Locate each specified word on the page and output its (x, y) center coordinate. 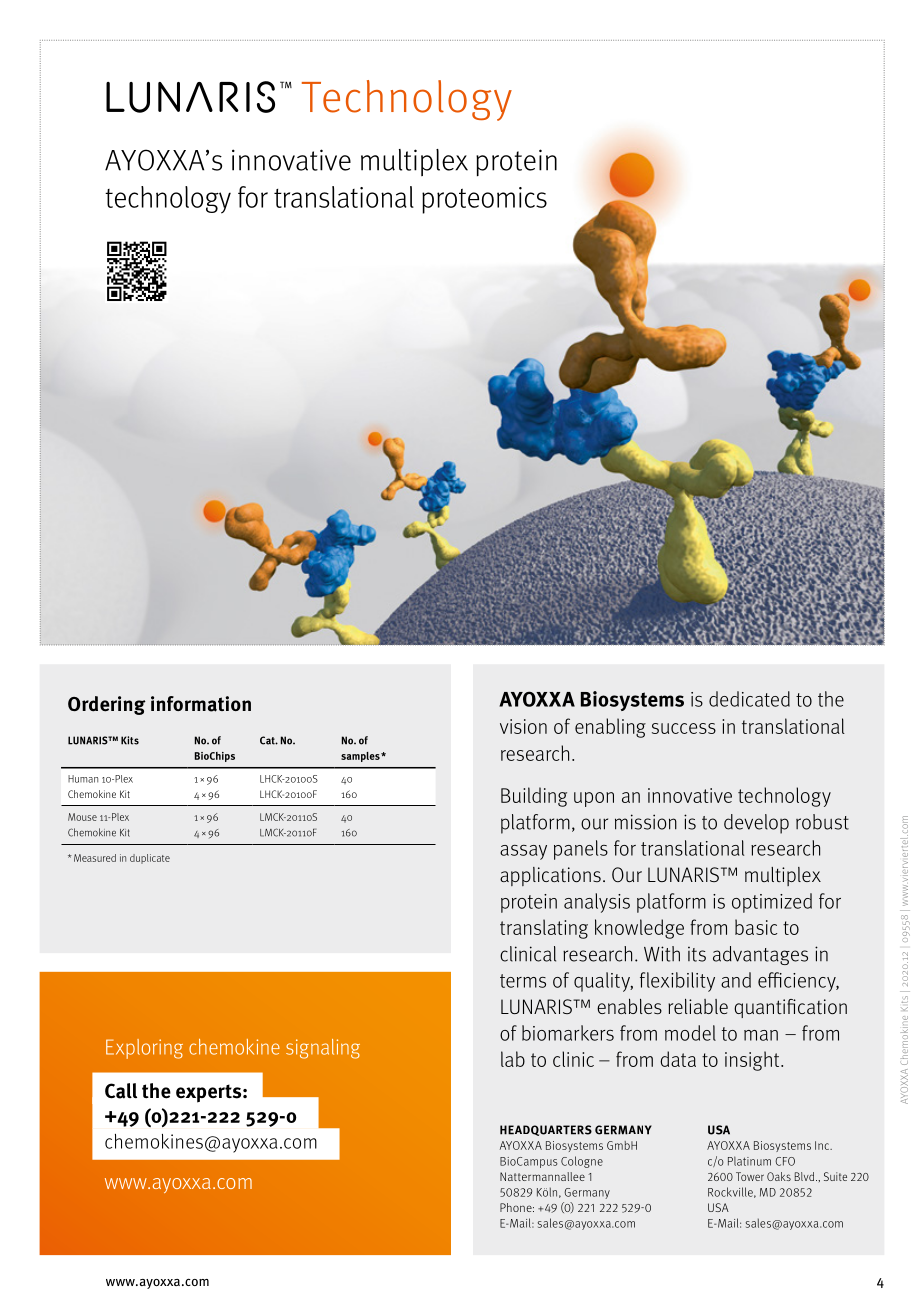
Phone (517, 1207)
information (201, 704)
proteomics (484, 200)
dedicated (749, 699)
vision (523, 726)
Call (121, 1091)
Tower (750, 1176)
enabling (610, 728)
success (684, 728)
